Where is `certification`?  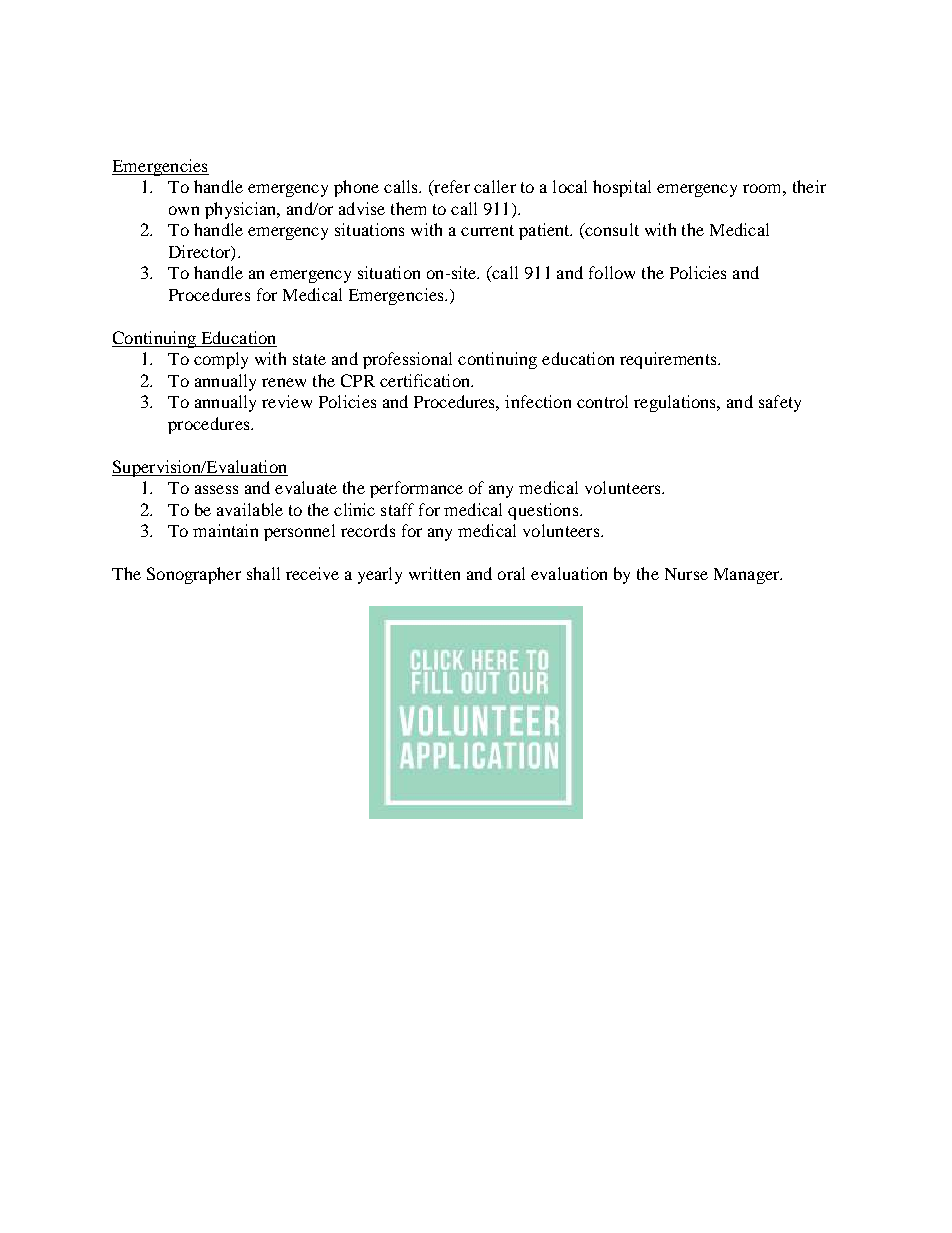
certification is located at coordinates (426, 380).
